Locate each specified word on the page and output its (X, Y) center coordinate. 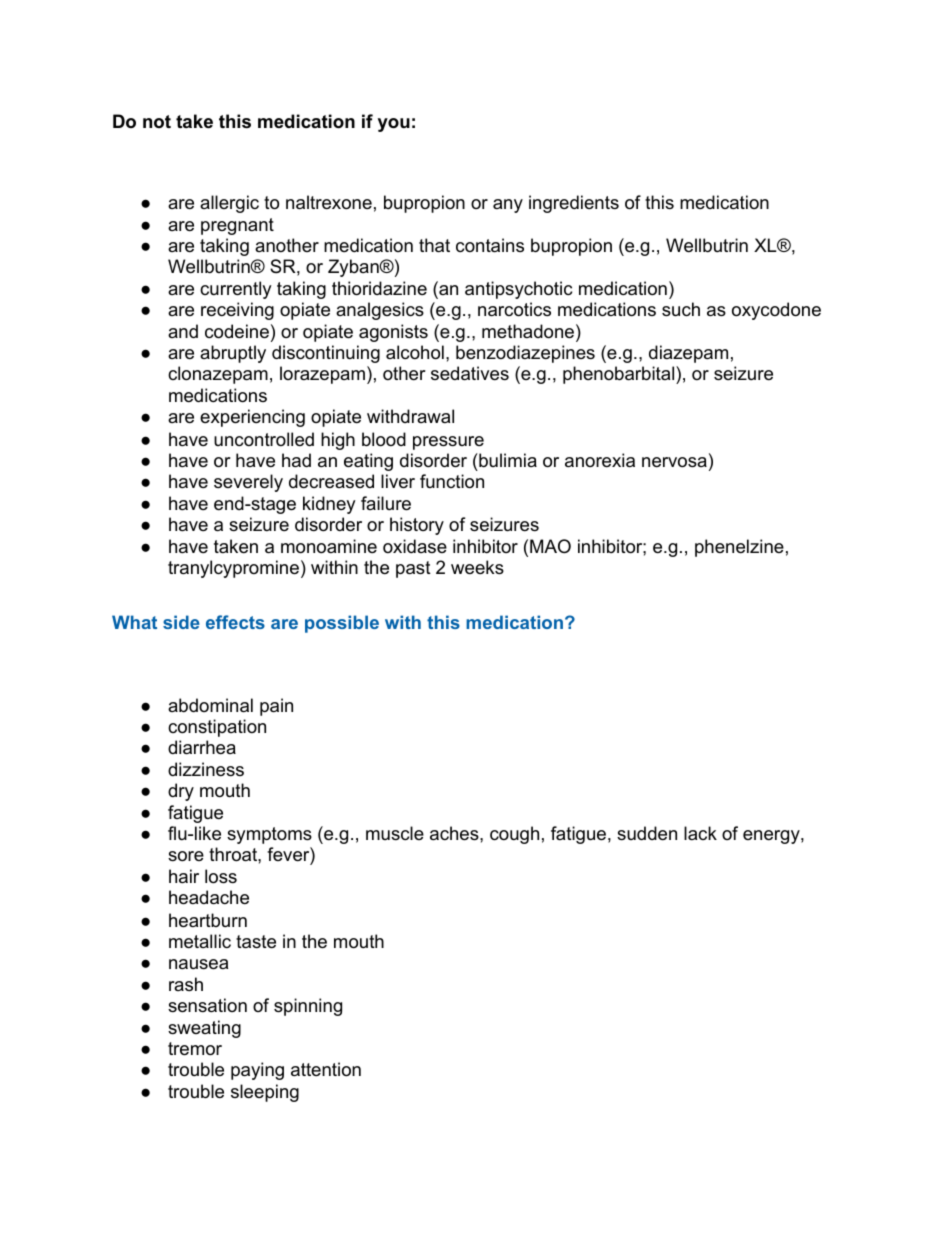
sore (186, 856)
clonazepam (218, 375)
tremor (195, 1049)
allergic (229, 204)
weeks (477, 567)
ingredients (574, 204)
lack (700, 833)
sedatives (470, 373)
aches (455, 833)
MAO (550, 546)
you (394, 125)
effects (235, 622)
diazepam (688, 354)
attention (326, 1069)
